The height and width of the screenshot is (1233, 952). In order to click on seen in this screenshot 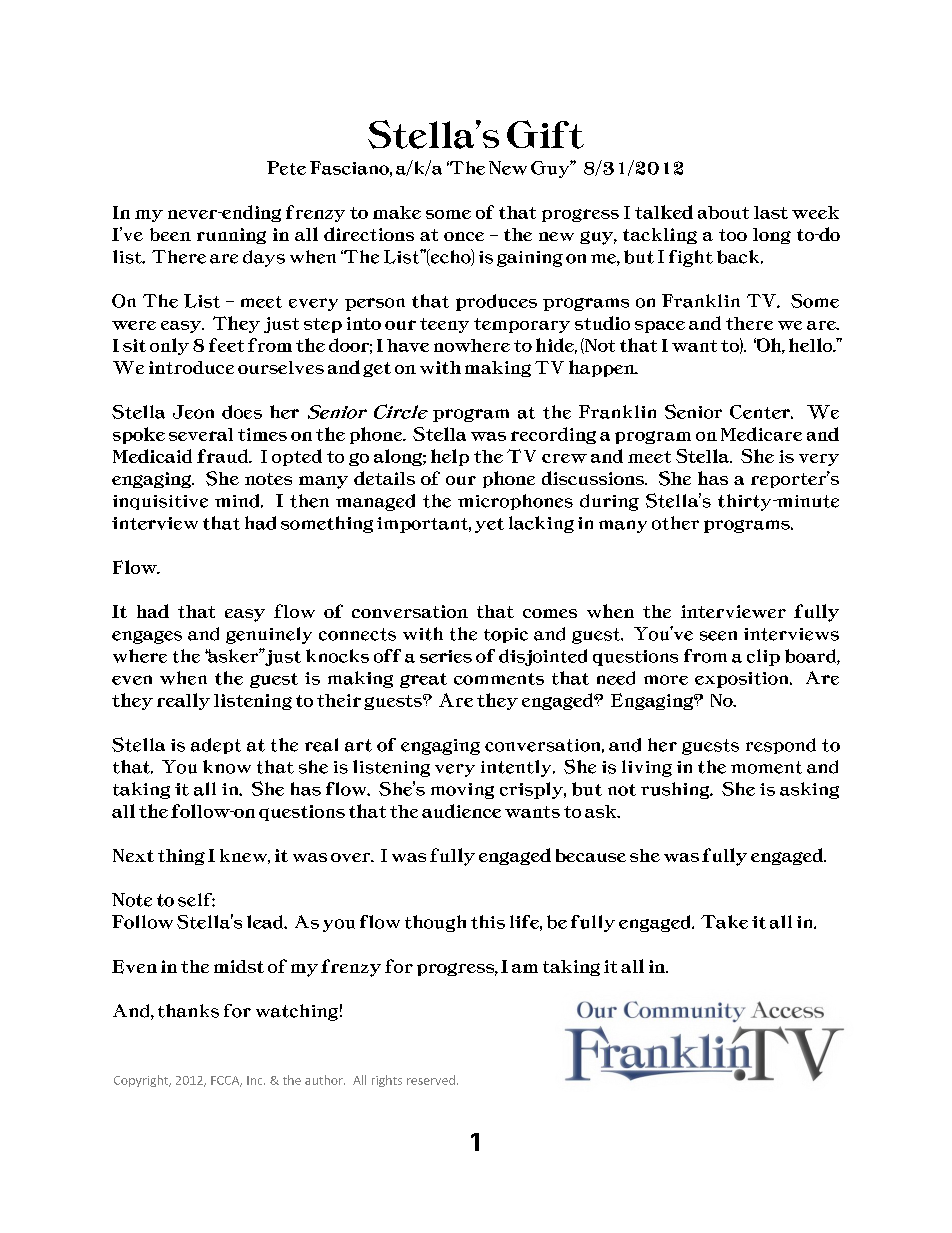, I will do `click(718, 636)`.
